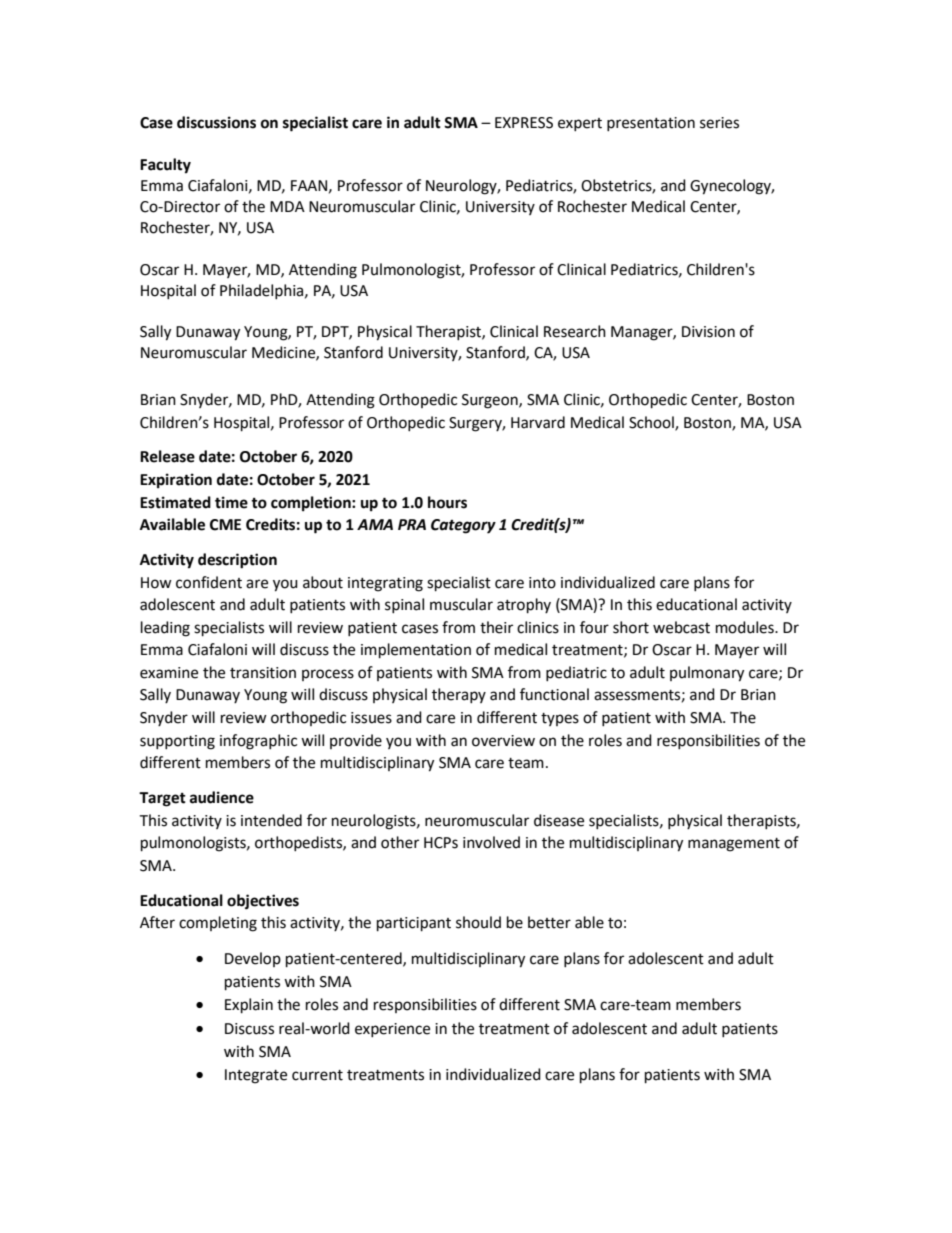 This page has width=952, height=1233. I want to click on EXPRESS, so click(524, 123).
